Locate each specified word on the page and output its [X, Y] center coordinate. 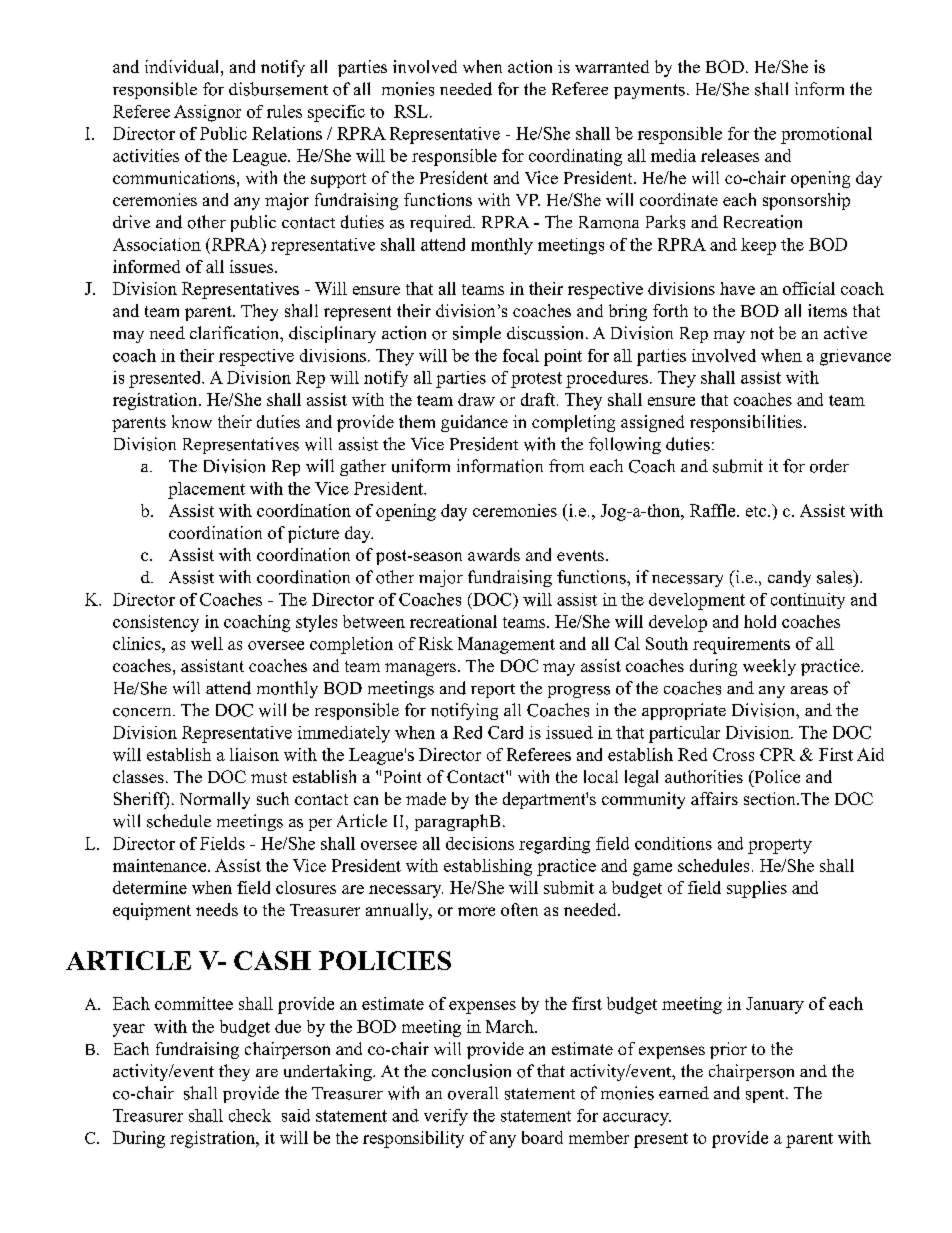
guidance [474, 423]
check [250, 1115]
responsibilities [746, 423]
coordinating [575, 157]
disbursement [278, 89]
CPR [777, 754]
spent [765, 1096]
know [192, 421]
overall [473, 1093]
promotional [826, 135]
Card [505, 732]
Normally [215, 800]
